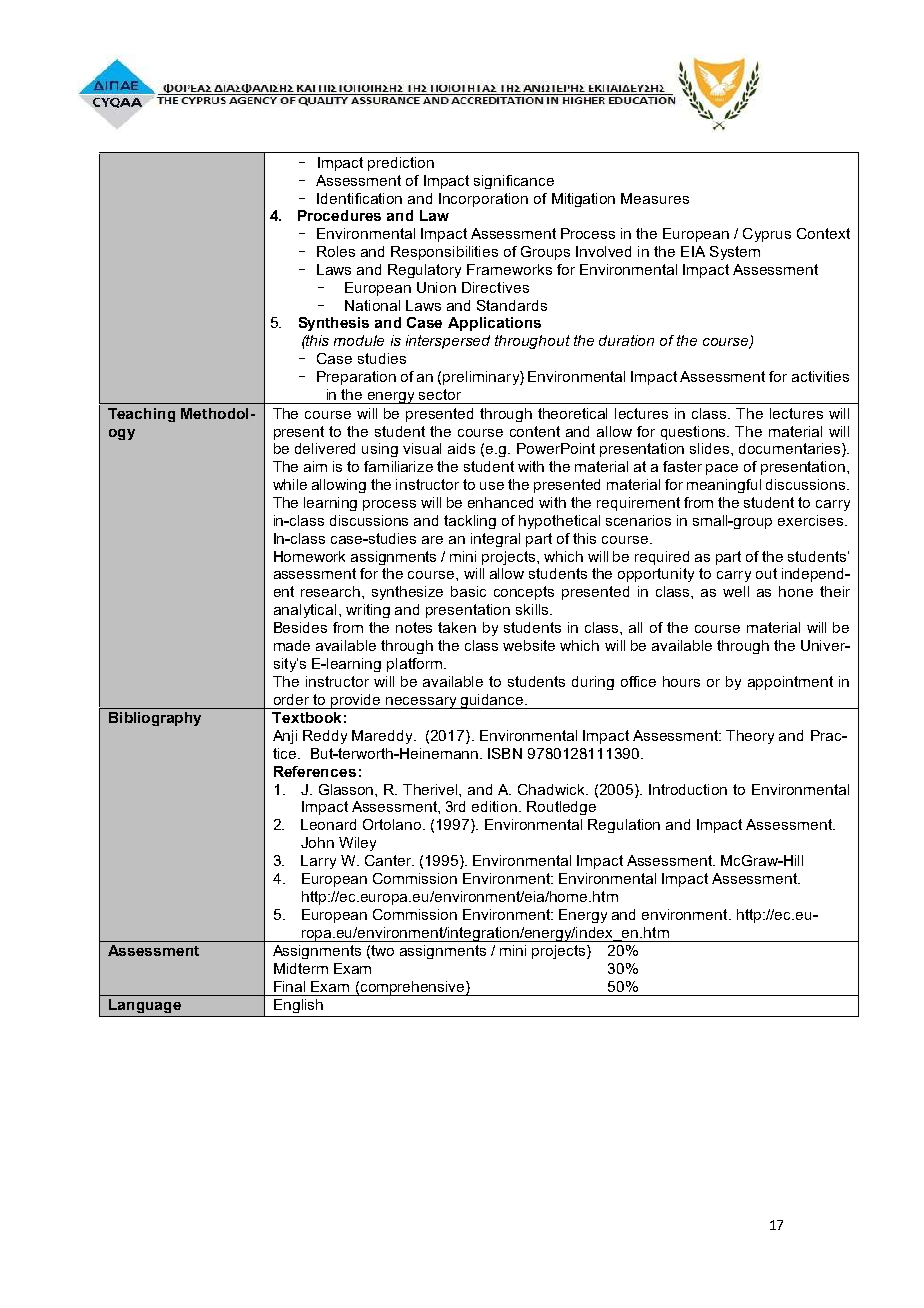  What do you see at coordinates (468, 591) in the screenshot?
I see `basic` at bounding box center [468, 591].
